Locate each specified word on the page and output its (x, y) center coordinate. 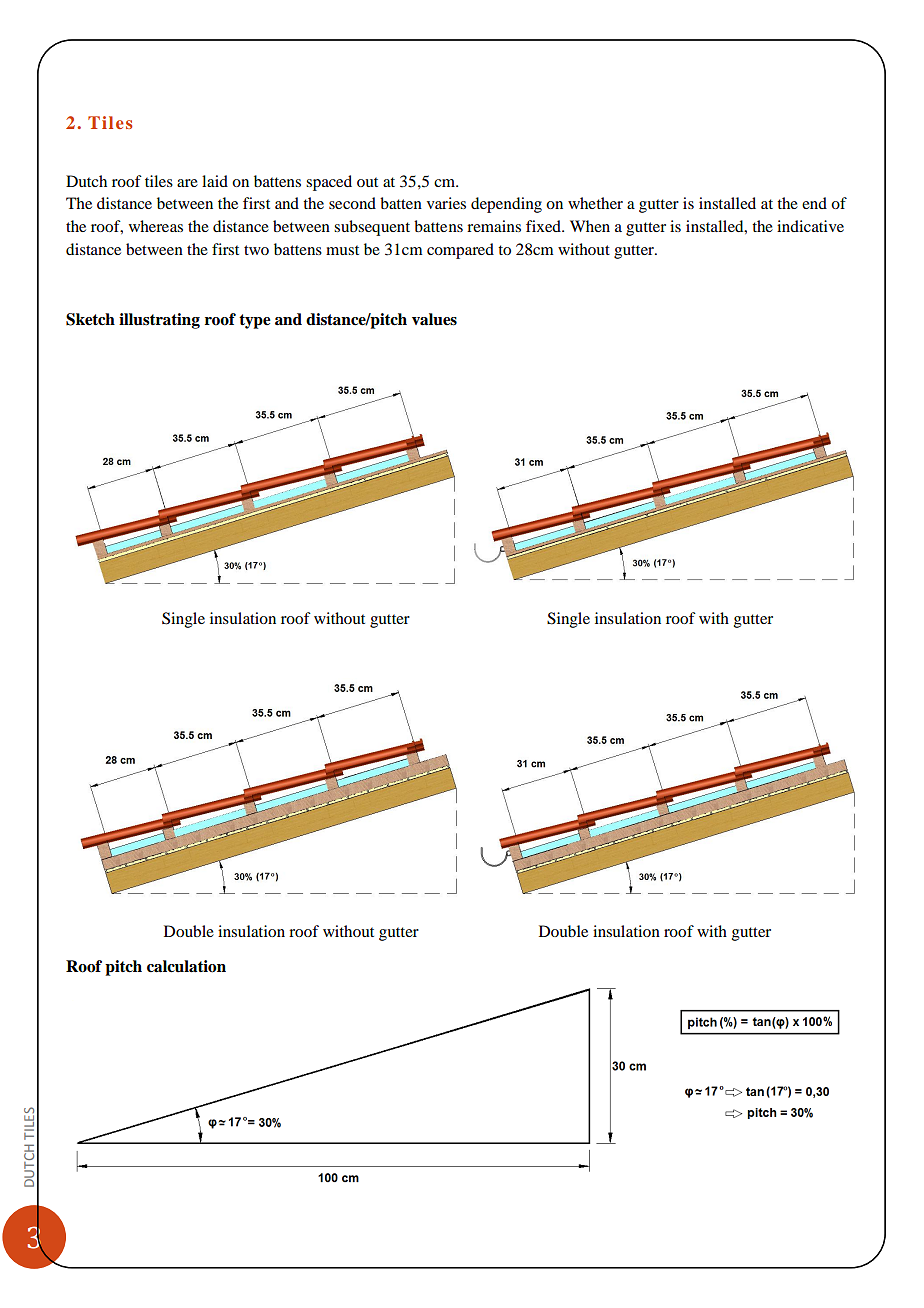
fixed (544, 226)
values (434, 319)
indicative (810, 226)
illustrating (159, 321)
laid (215, 181)
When (590, 226)
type (255, 321)
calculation (186, 966)
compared (460, 251)
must (342, 250)
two (256, 250)
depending (506, 205)
